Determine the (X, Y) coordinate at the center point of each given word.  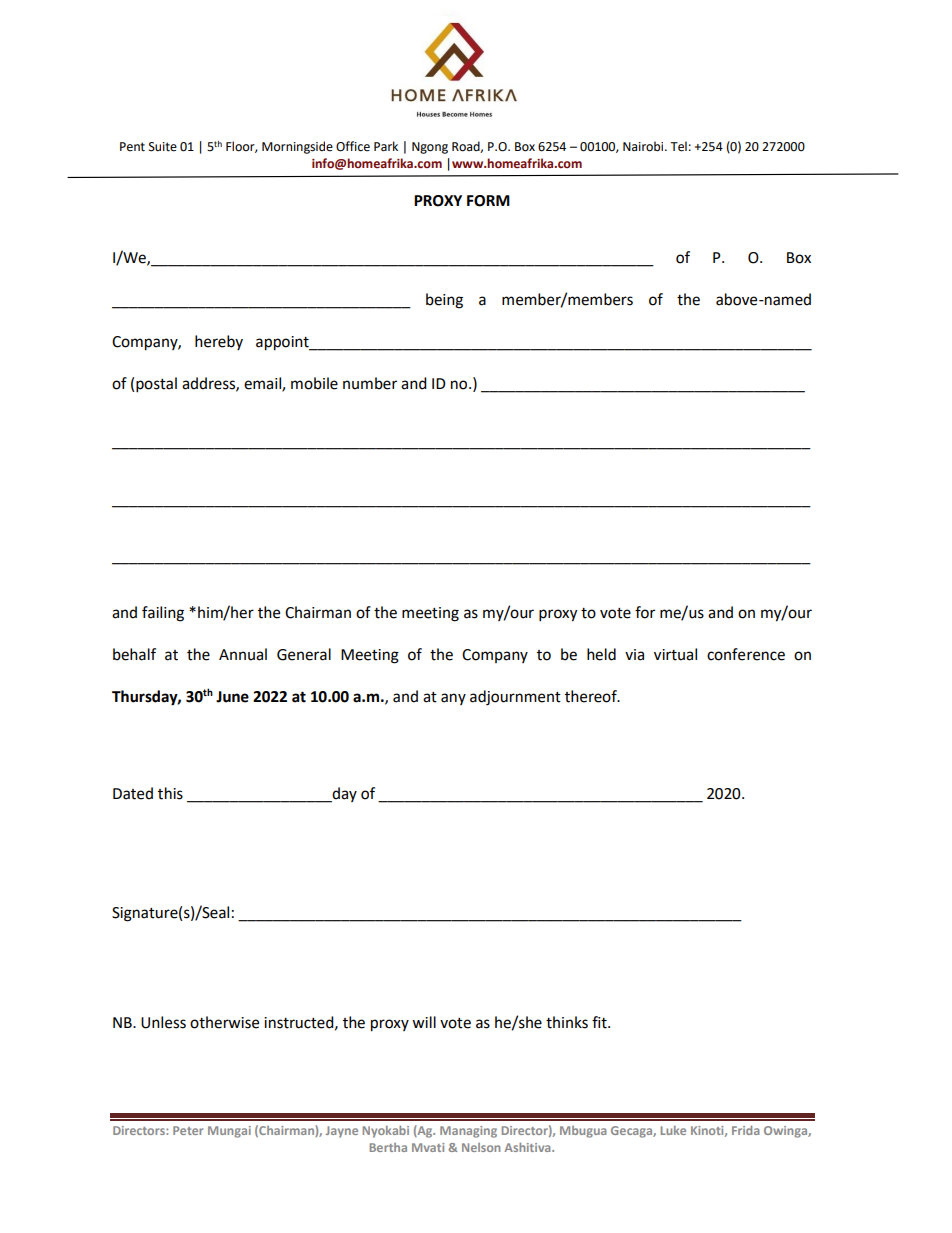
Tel (678, 146)
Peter (188, 1130)
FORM (488, 201)
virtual (675, 654)
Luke (673, 1130)
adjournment (515, 698)
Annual (243, 654)
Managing (468, 1132)
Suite (163, 147)
